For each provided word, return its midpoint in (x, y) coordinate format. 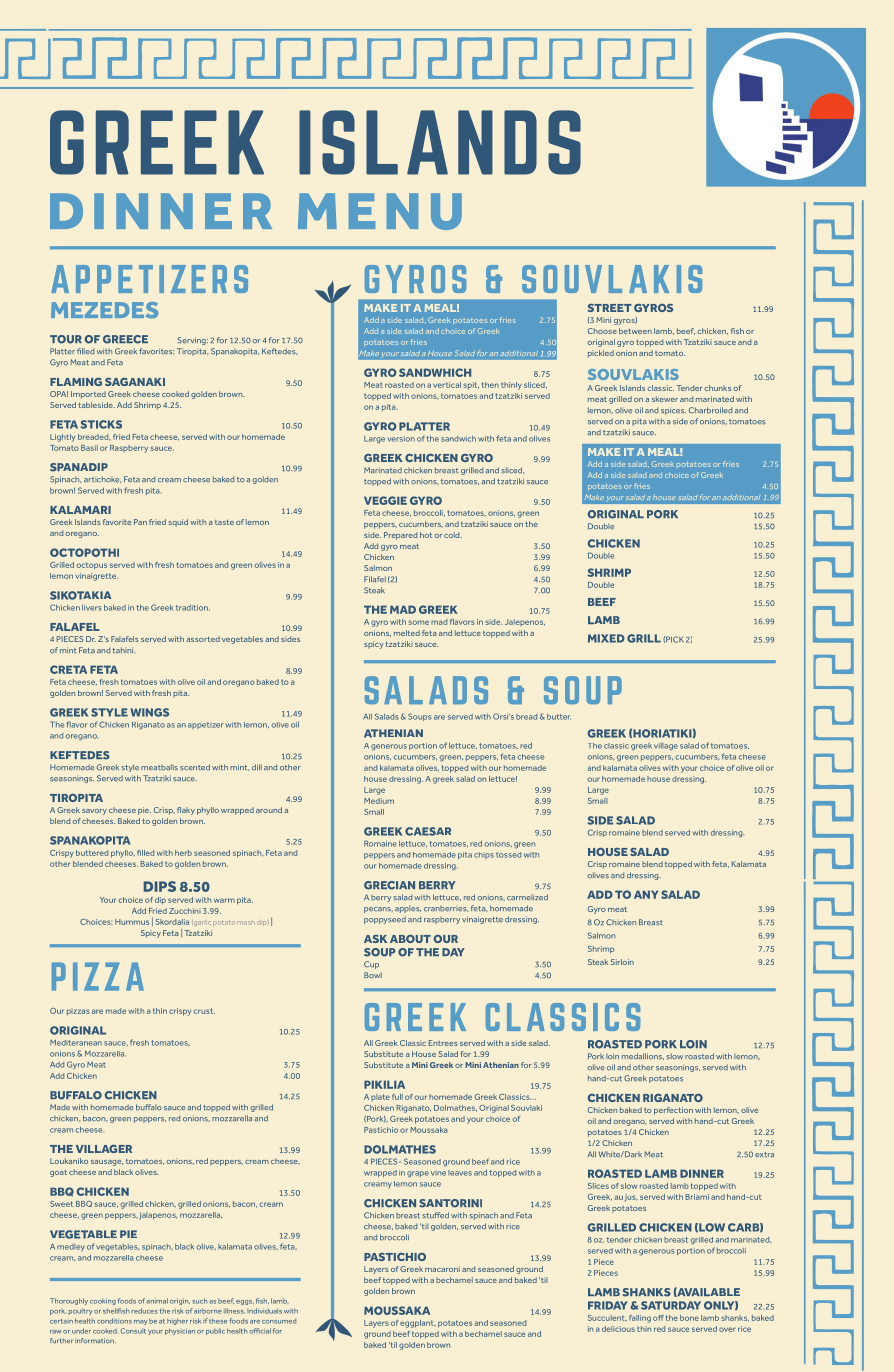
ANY (646, 894)
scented (195, 767)
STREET (610, 308)
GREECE (125, 339)
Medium (379, 801)
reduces (145, 1311)
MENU (380, 211)
